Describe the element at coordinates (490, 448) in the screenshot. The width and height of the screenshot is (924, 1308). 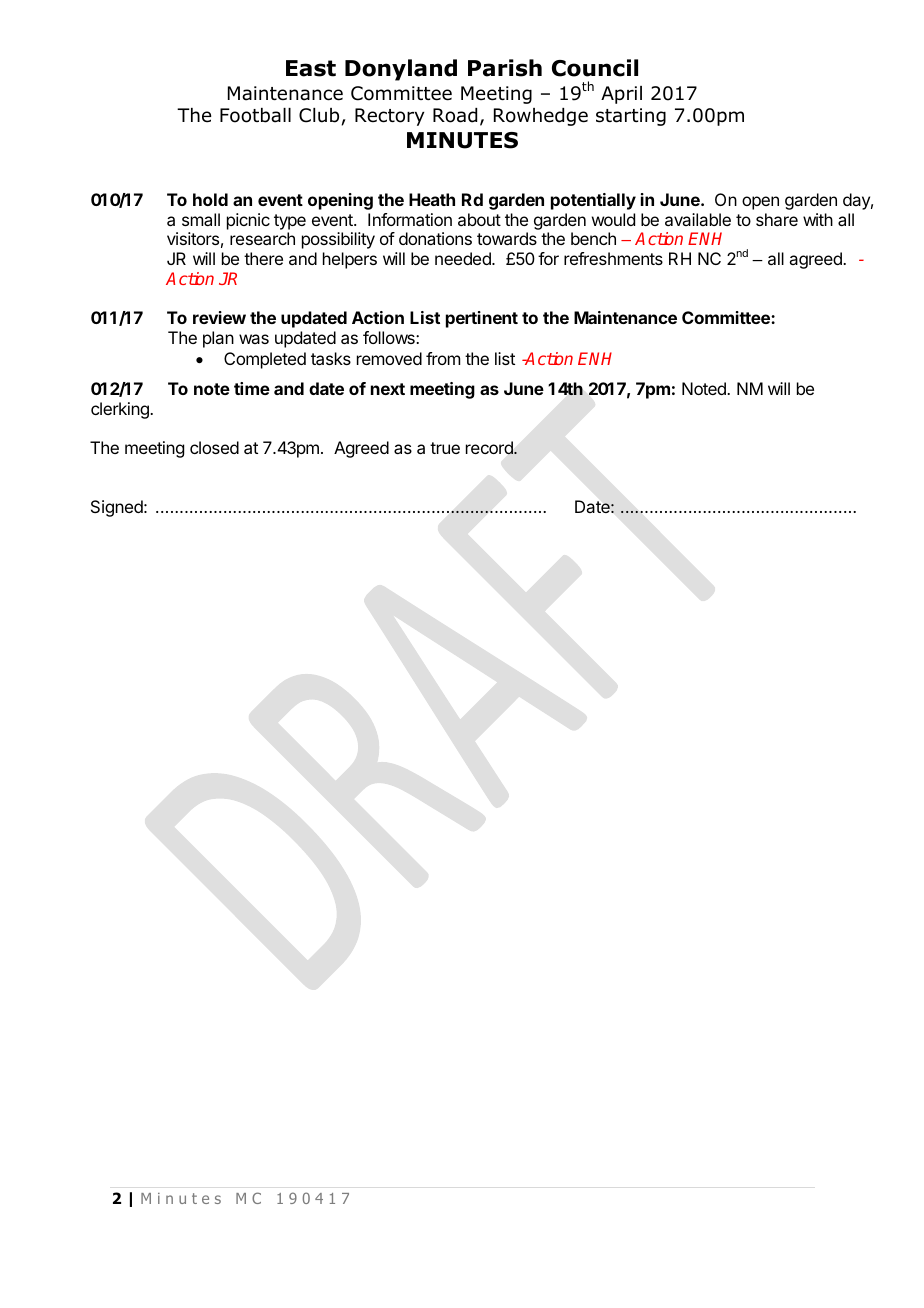
I see `record` at that location.
